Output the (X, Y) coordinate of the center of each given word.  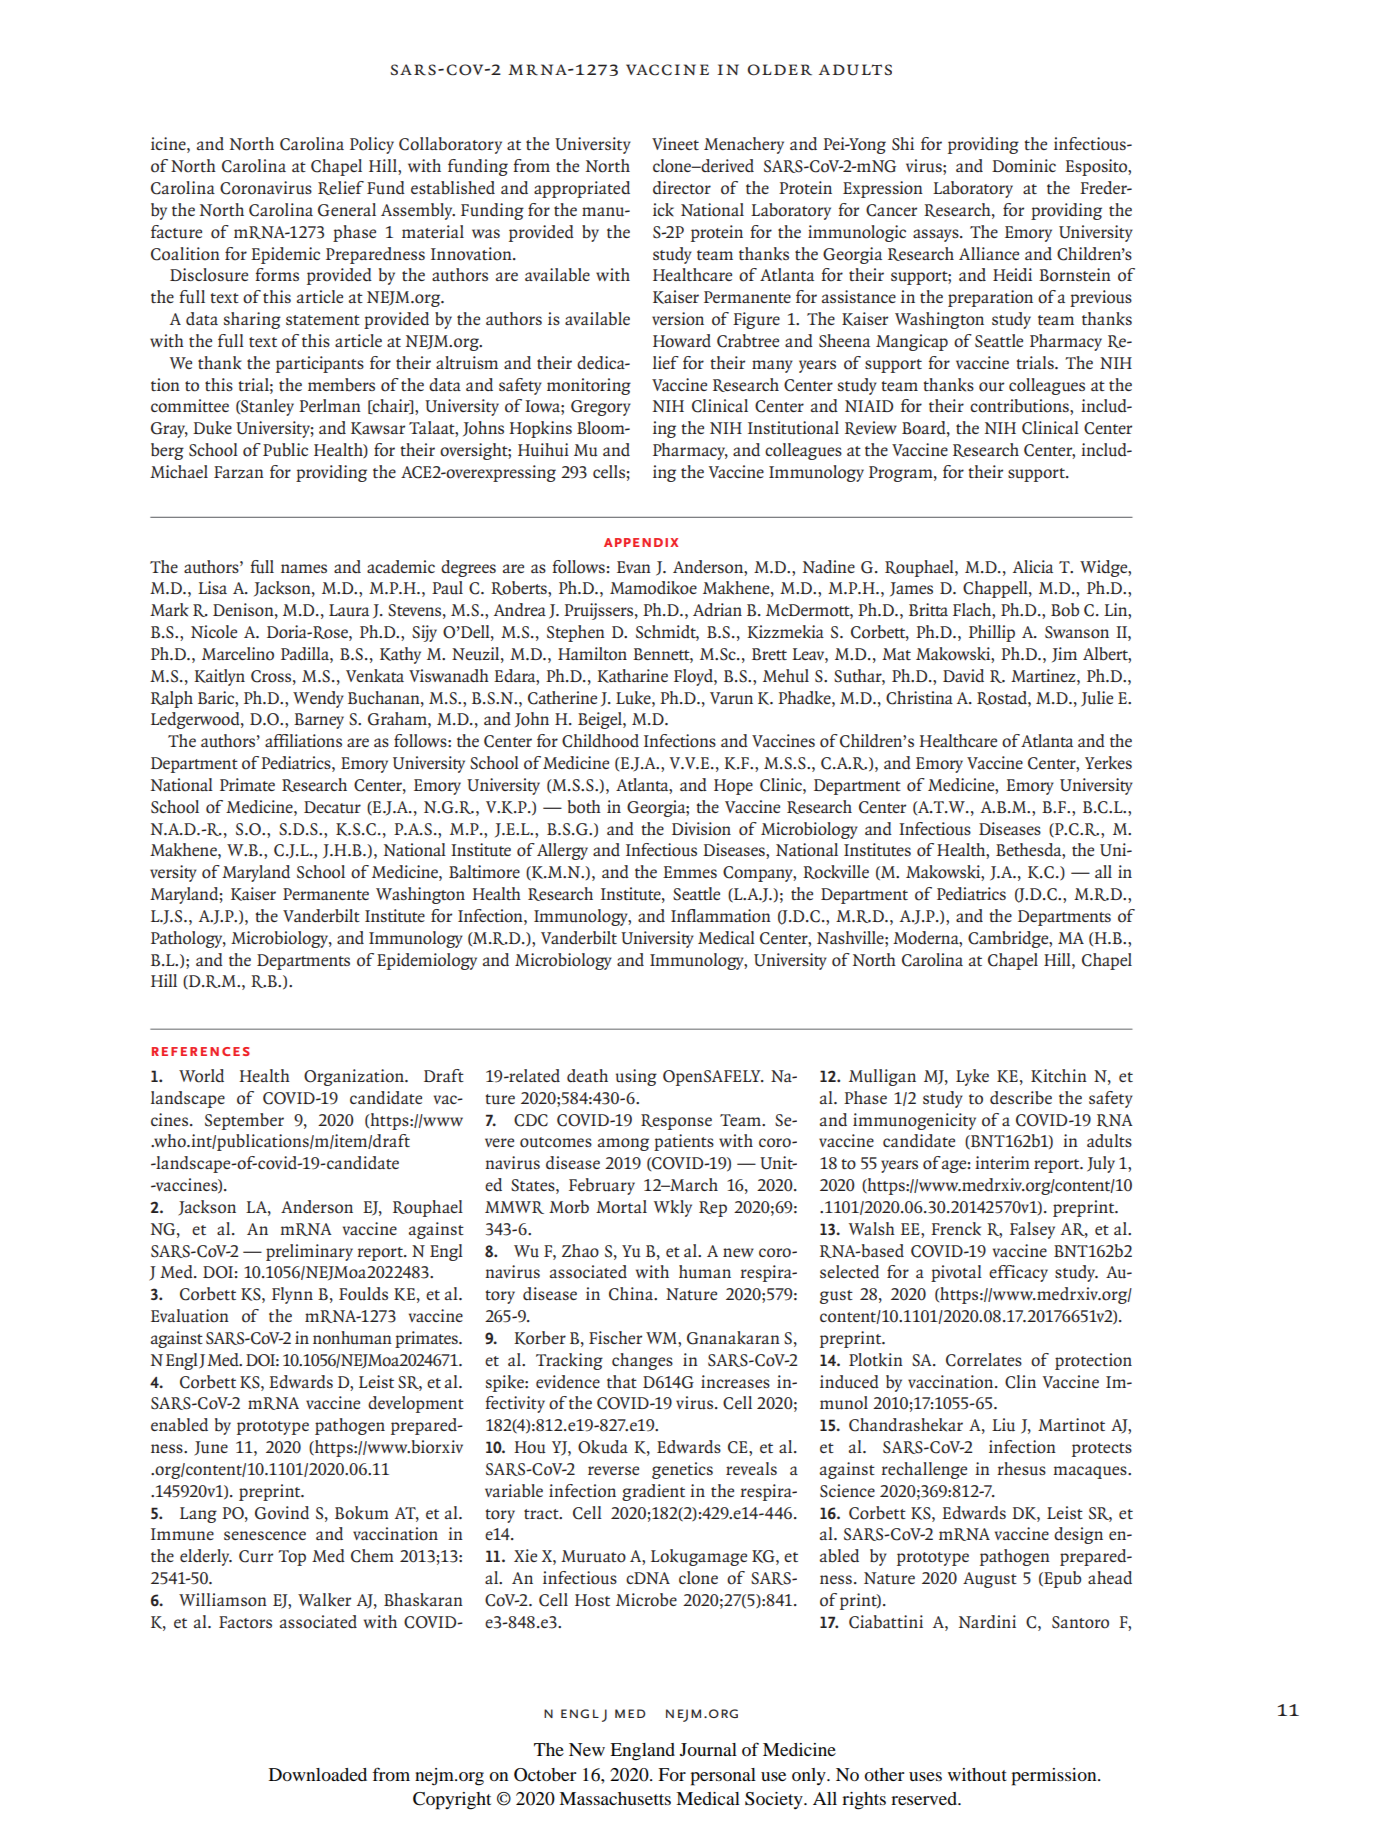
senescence (265, 1535)
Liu (1003, 1424)
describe (1021, 1098)
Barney (319, 721)
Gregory (601, 408)
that (622, 1381)
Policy (372, 145)
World (201, 1076)
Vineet (675, 143)
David (963, 675)
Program (902, 474)
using (636, 1077)
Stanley (266, 407)
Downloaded (318, 1774)
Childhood (600, 741)
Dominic (1024, 166)
